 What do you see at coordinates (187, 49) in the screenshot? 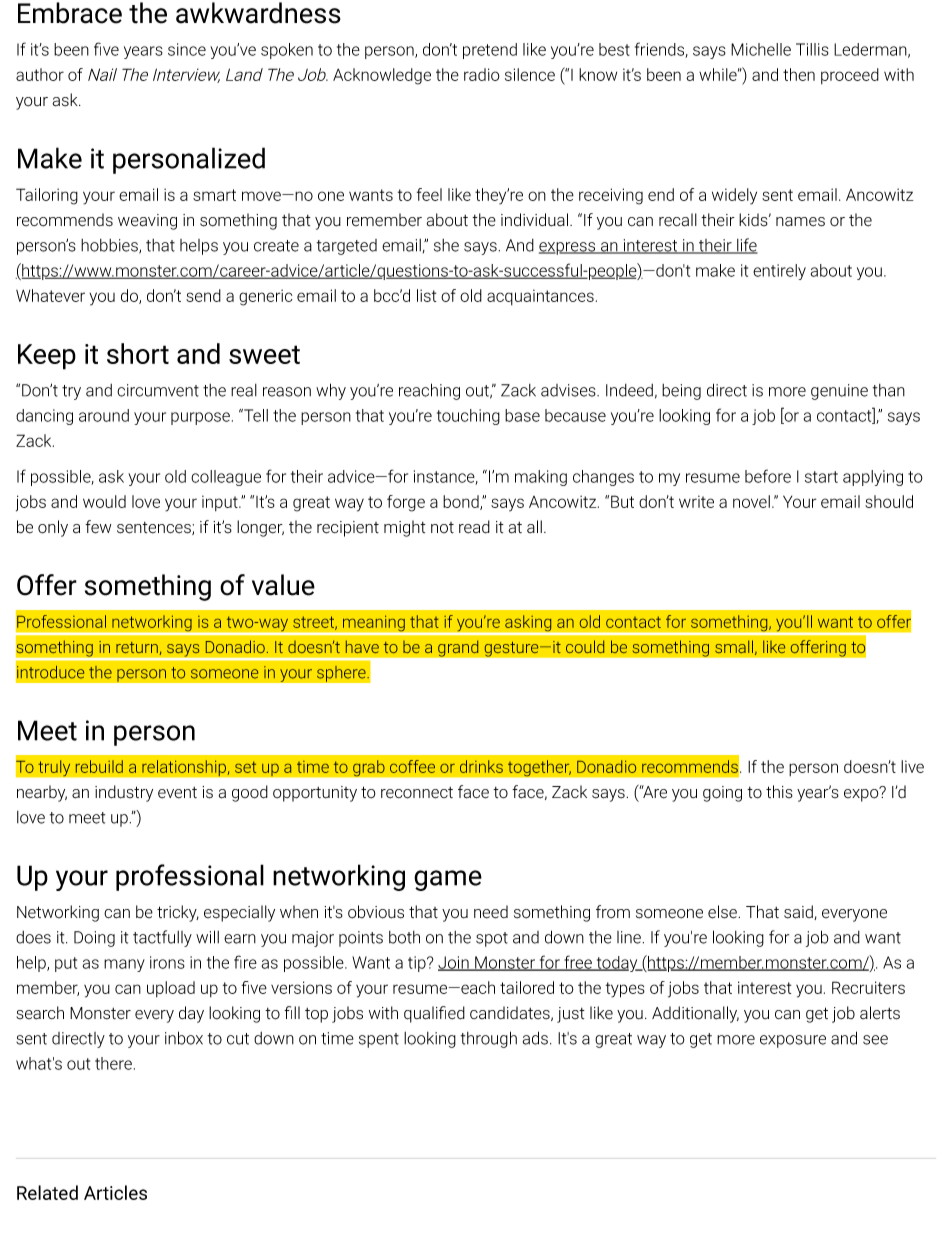
I see `since` at bounding box center [187, 49].
